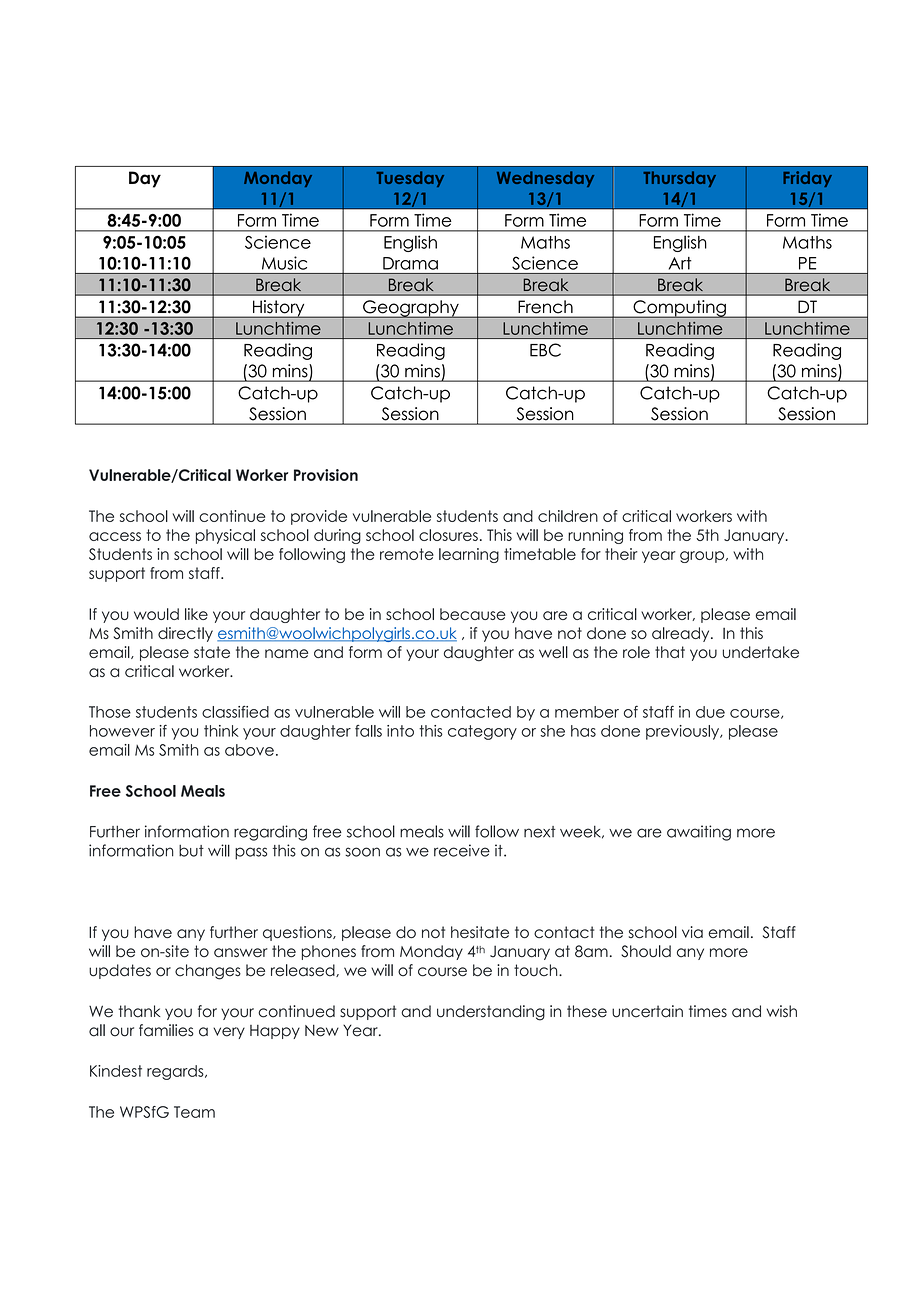  I want to click on Team, so click(194, 1112).
